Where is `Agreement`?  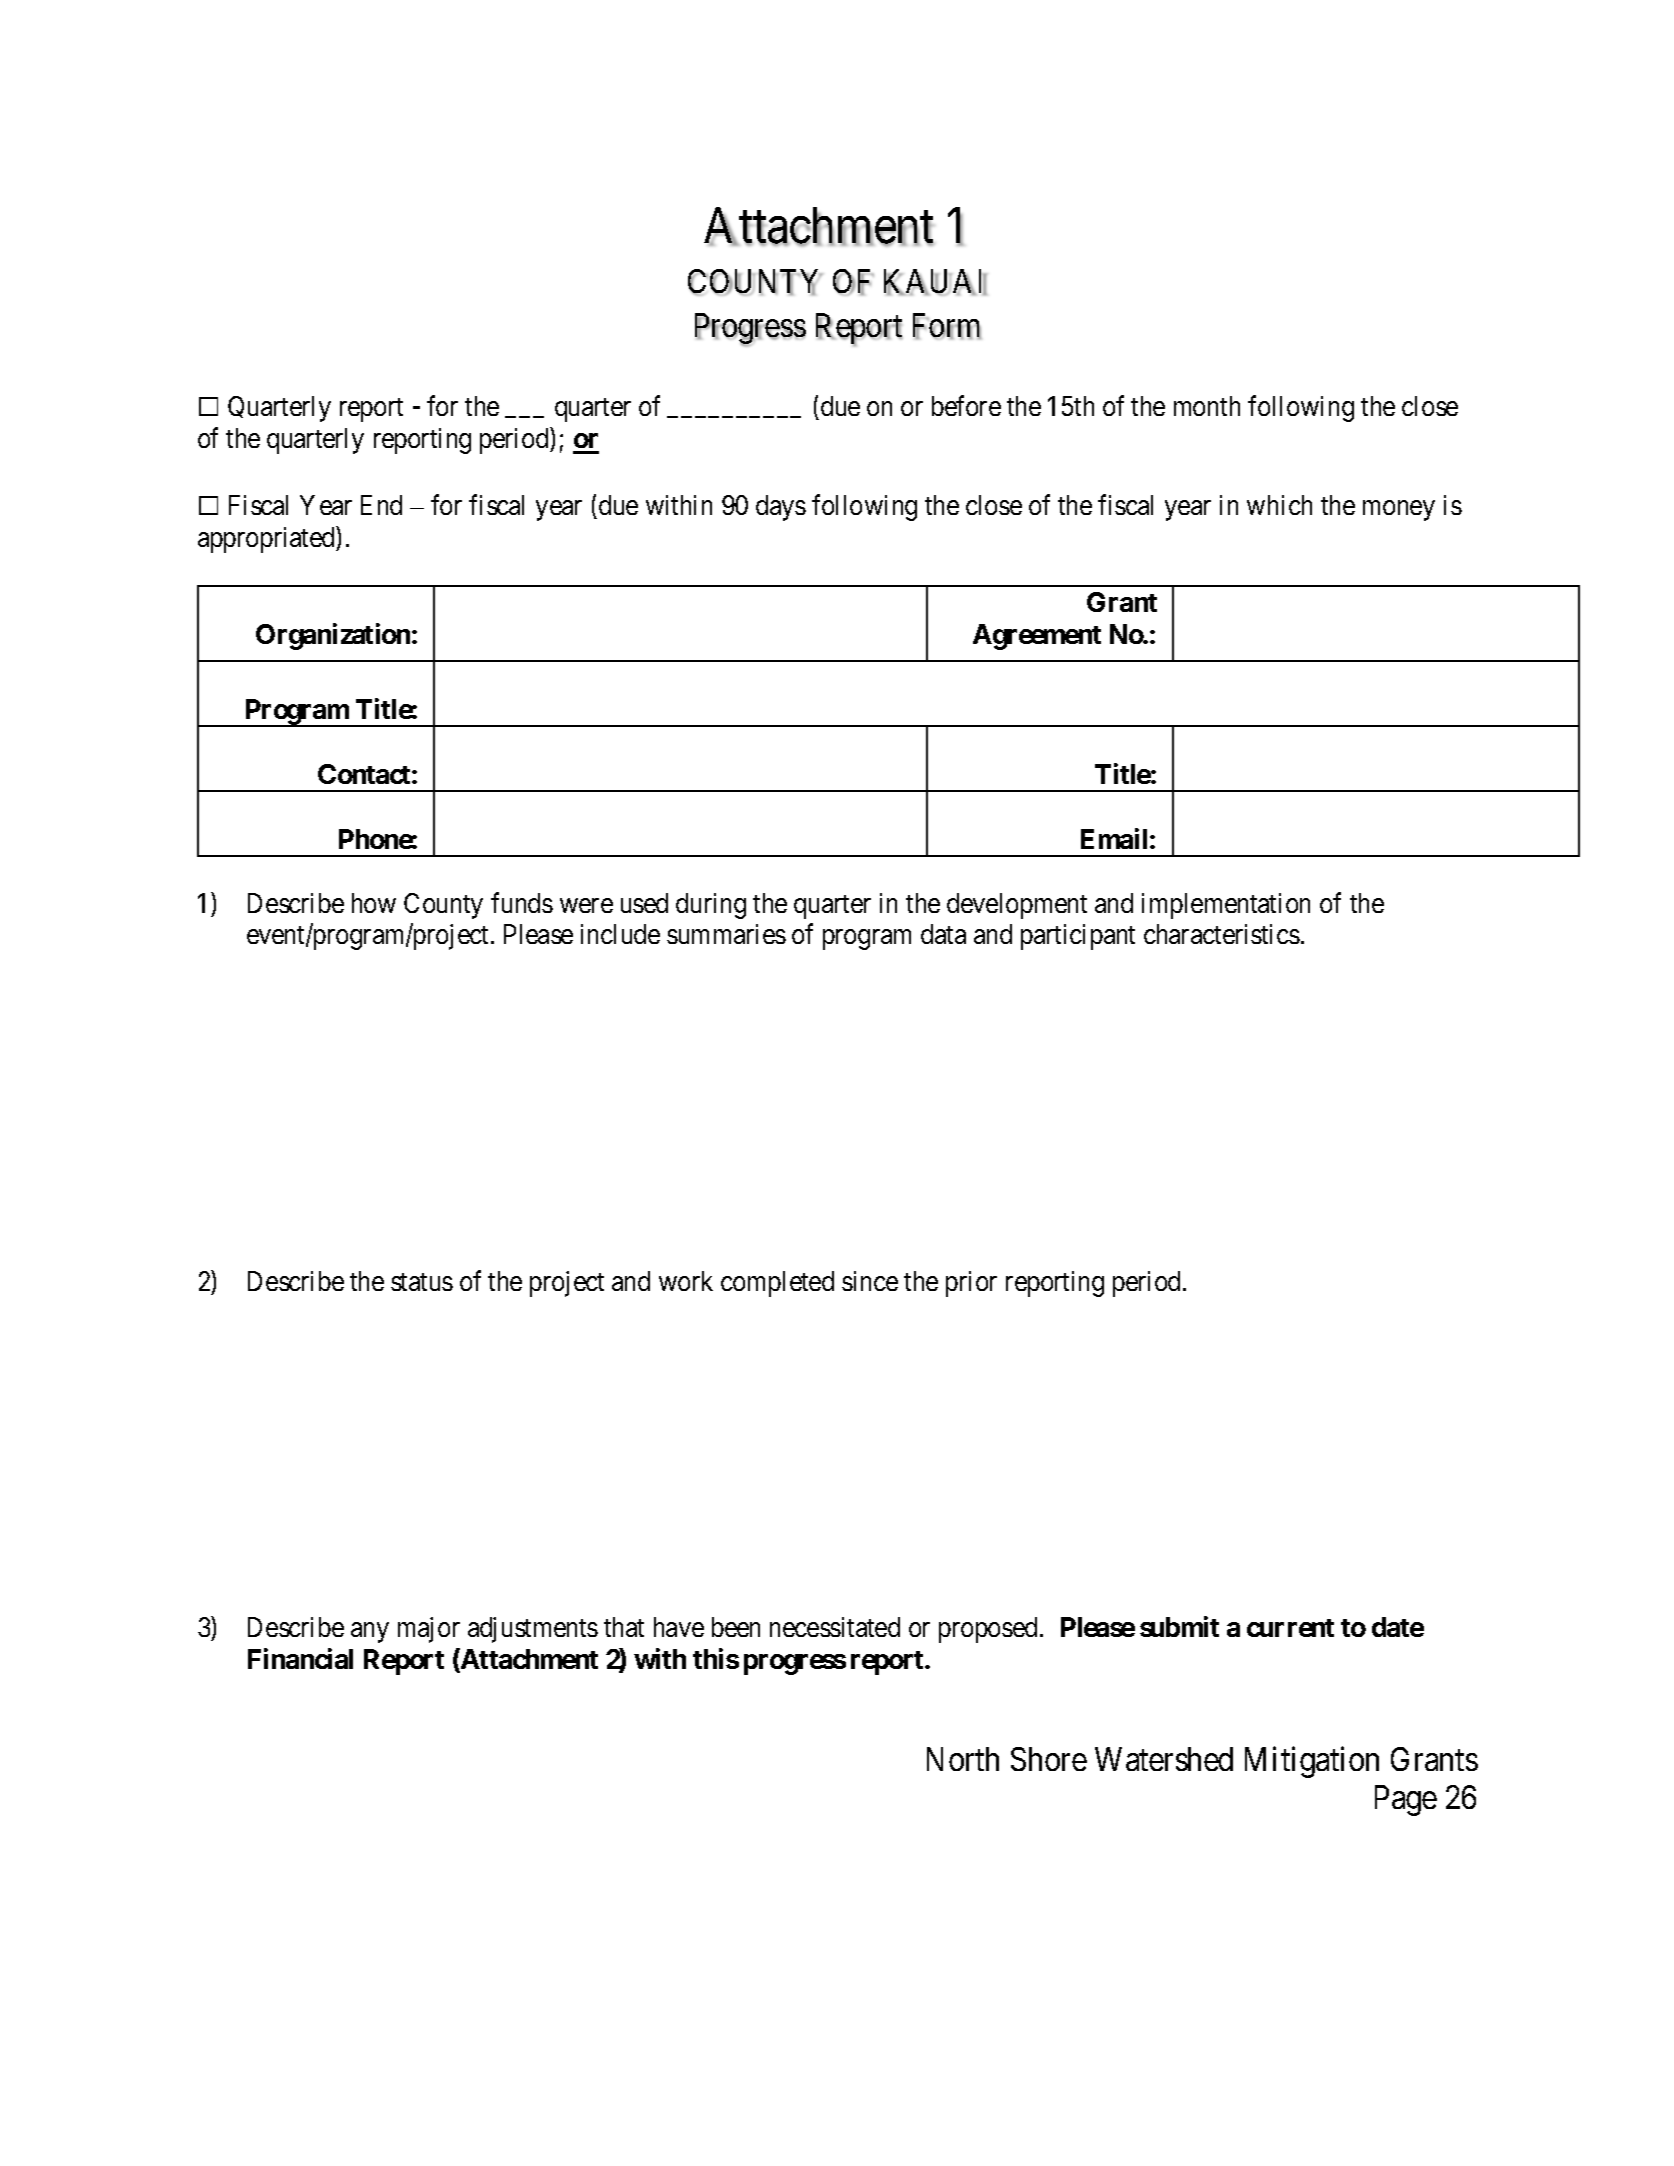
Agreement is located at coordinates (1037, 637).
